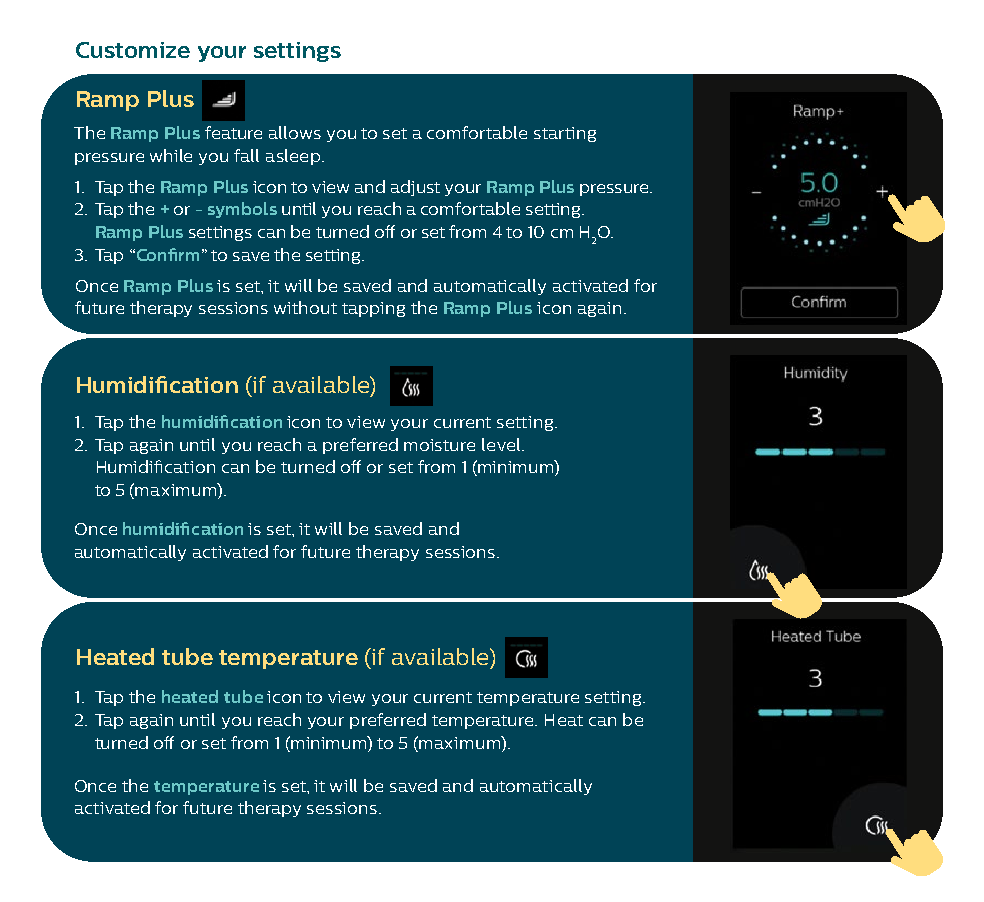  I want to click on while, so click(171, 155).
